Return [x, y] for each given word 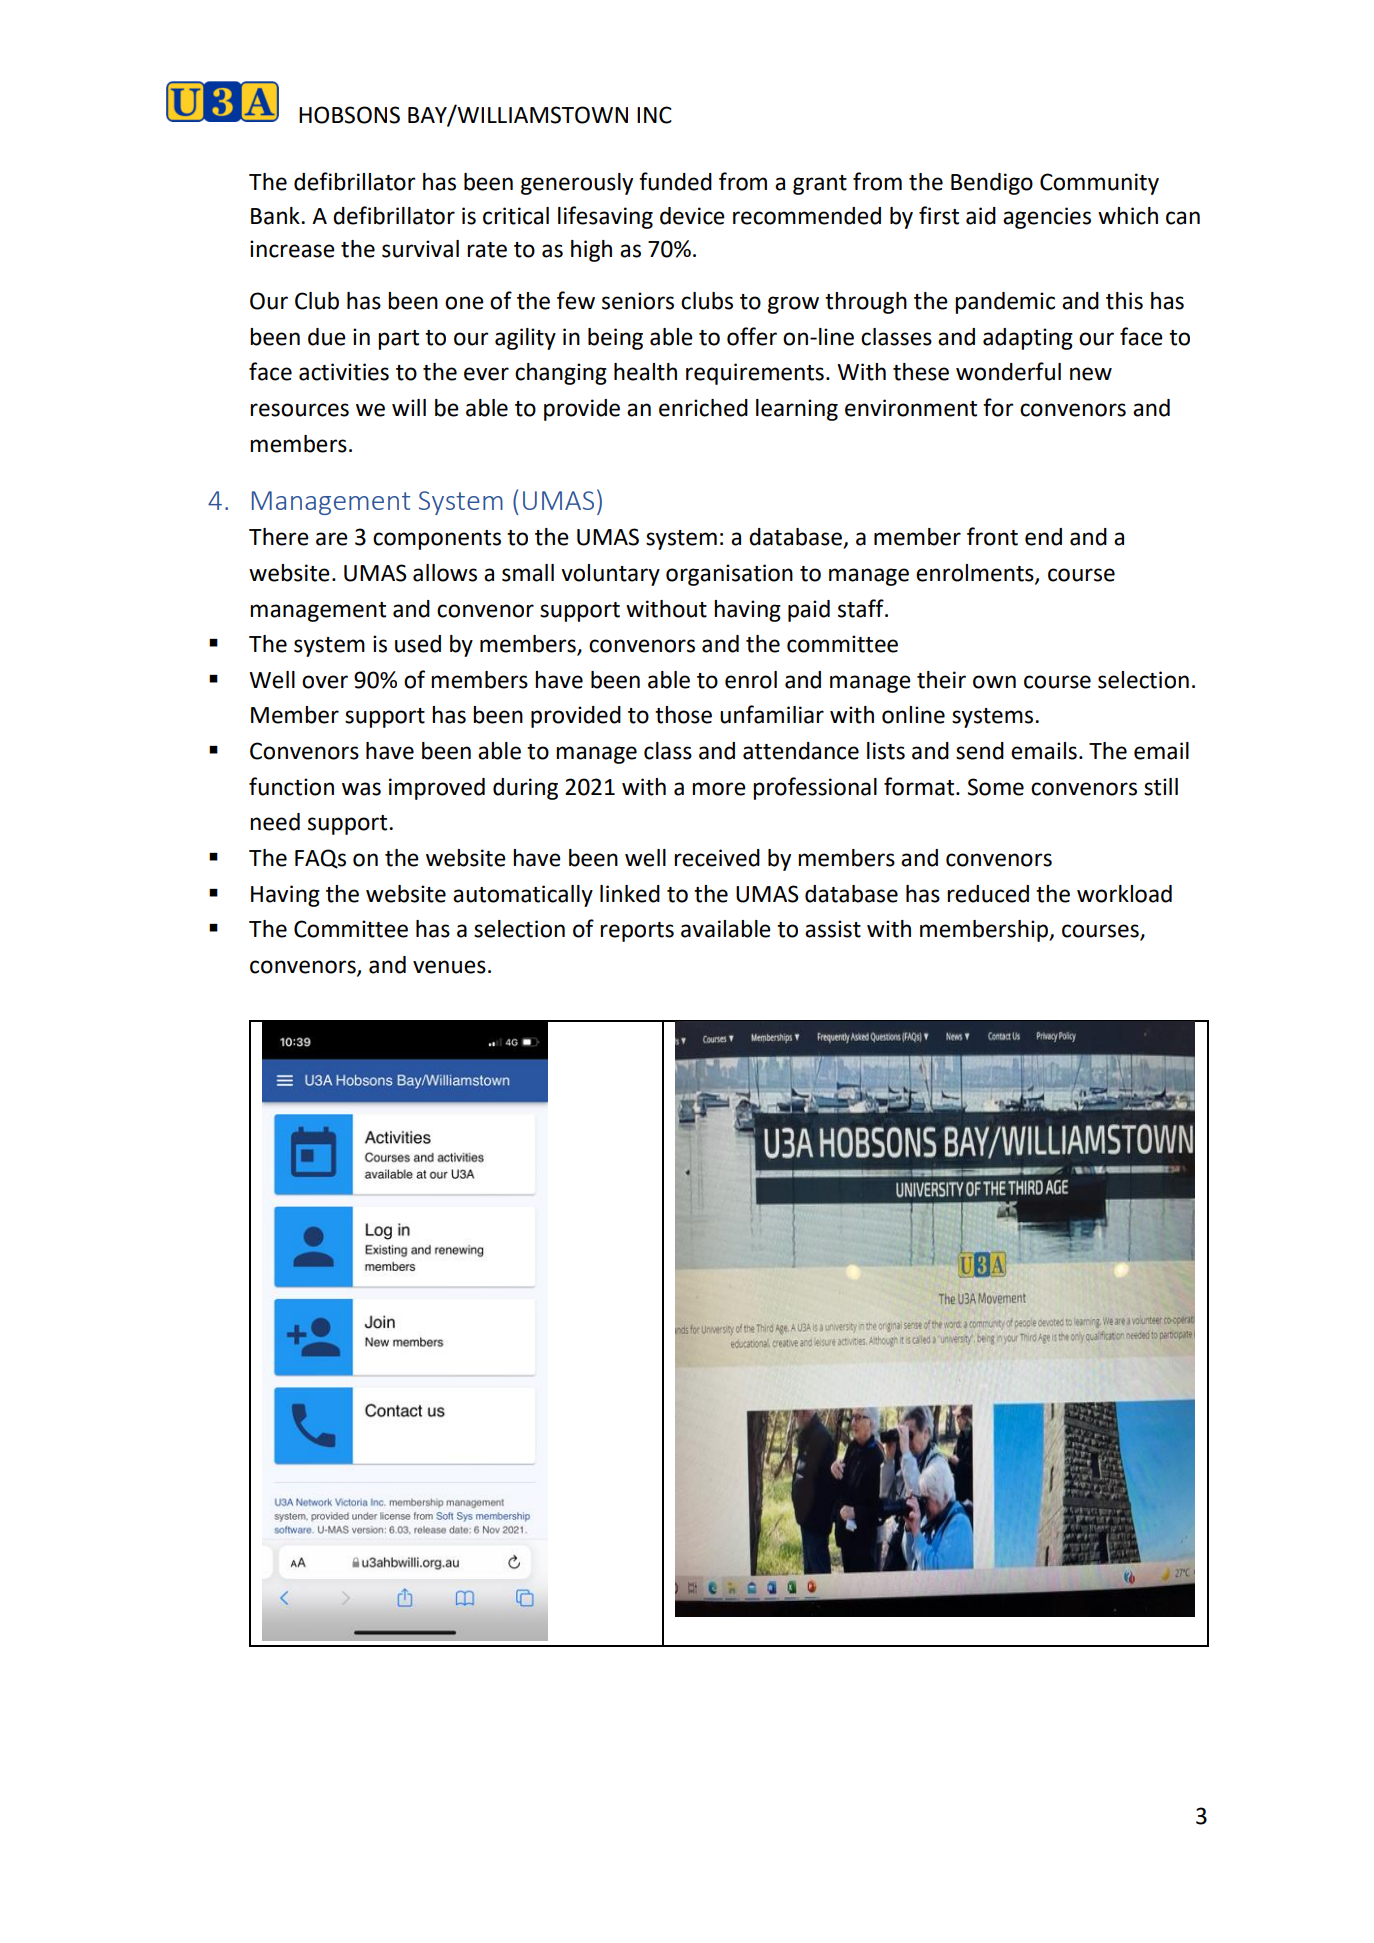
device [692, 216]
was [361, 789]
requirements [755, 374]
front [992, 536]
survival [420, 249]
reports [637, 932]
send [980, 751]
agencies [1047, 218]
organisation [729, 575]
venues [449, 967]
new [1091, 374]
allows [445, 573]
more [719, 789]
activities [344, 372]
